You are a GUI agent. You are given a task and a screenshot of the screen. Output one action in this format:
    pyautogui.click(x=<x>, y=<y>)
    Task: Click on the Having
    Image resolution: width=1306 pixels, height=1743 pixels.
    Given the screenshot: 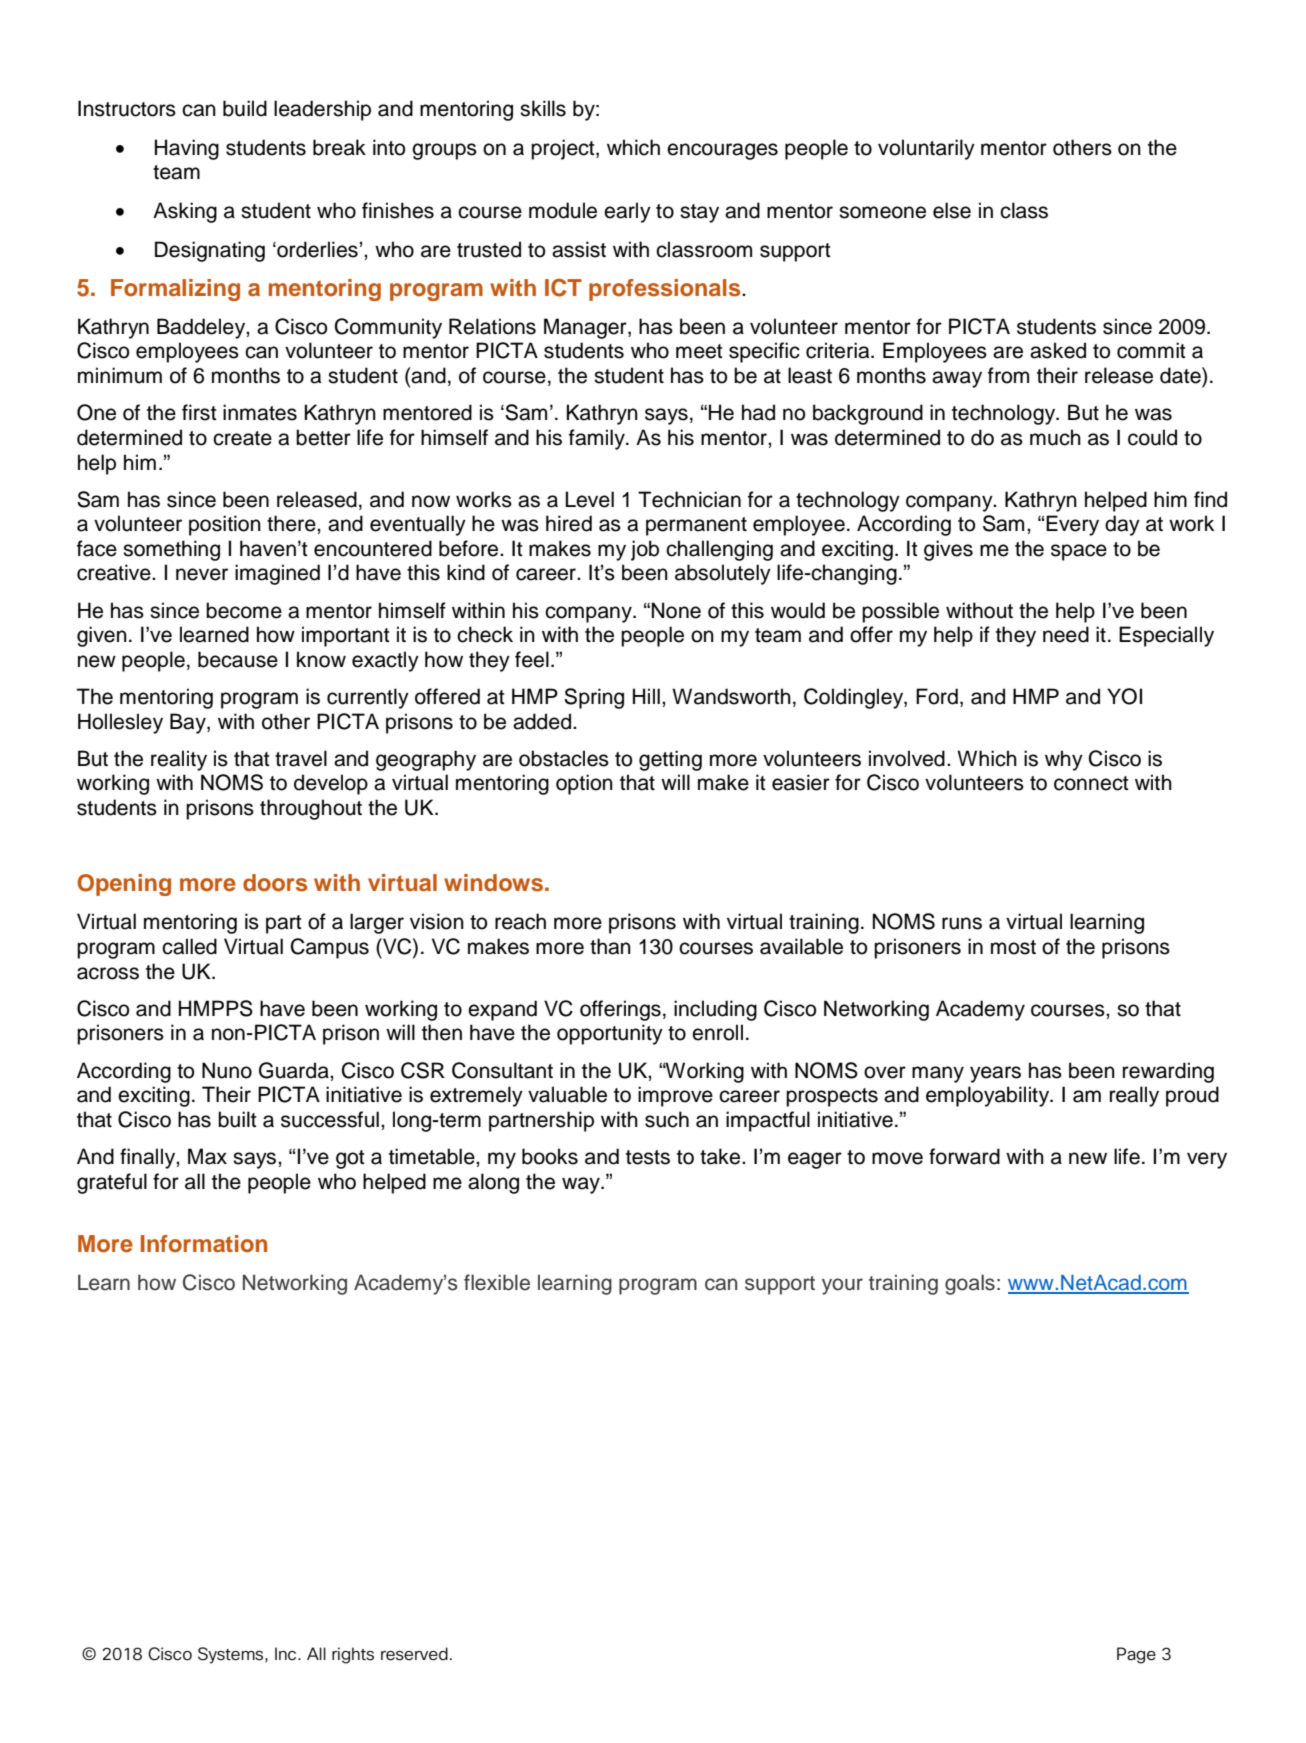 What is the action you would take?
    pyautogui.click(x=187, y=149)
